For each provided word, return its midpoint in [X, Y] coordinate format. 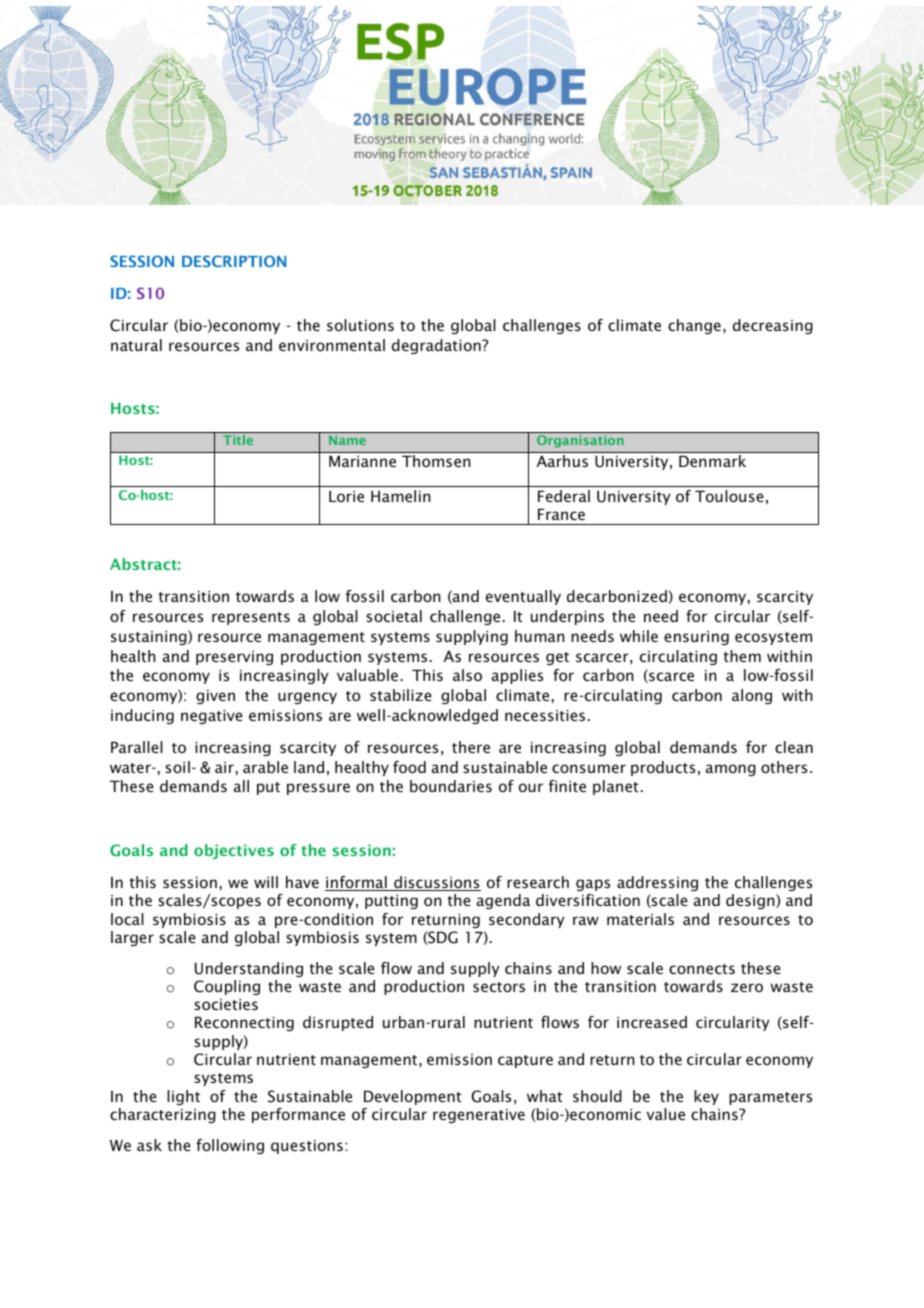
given [215, 697]
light [183, 1097]
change [694, 326]
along [752, 696]
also [467, 675]
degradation [437, 346]
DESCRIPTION [234, 261]
